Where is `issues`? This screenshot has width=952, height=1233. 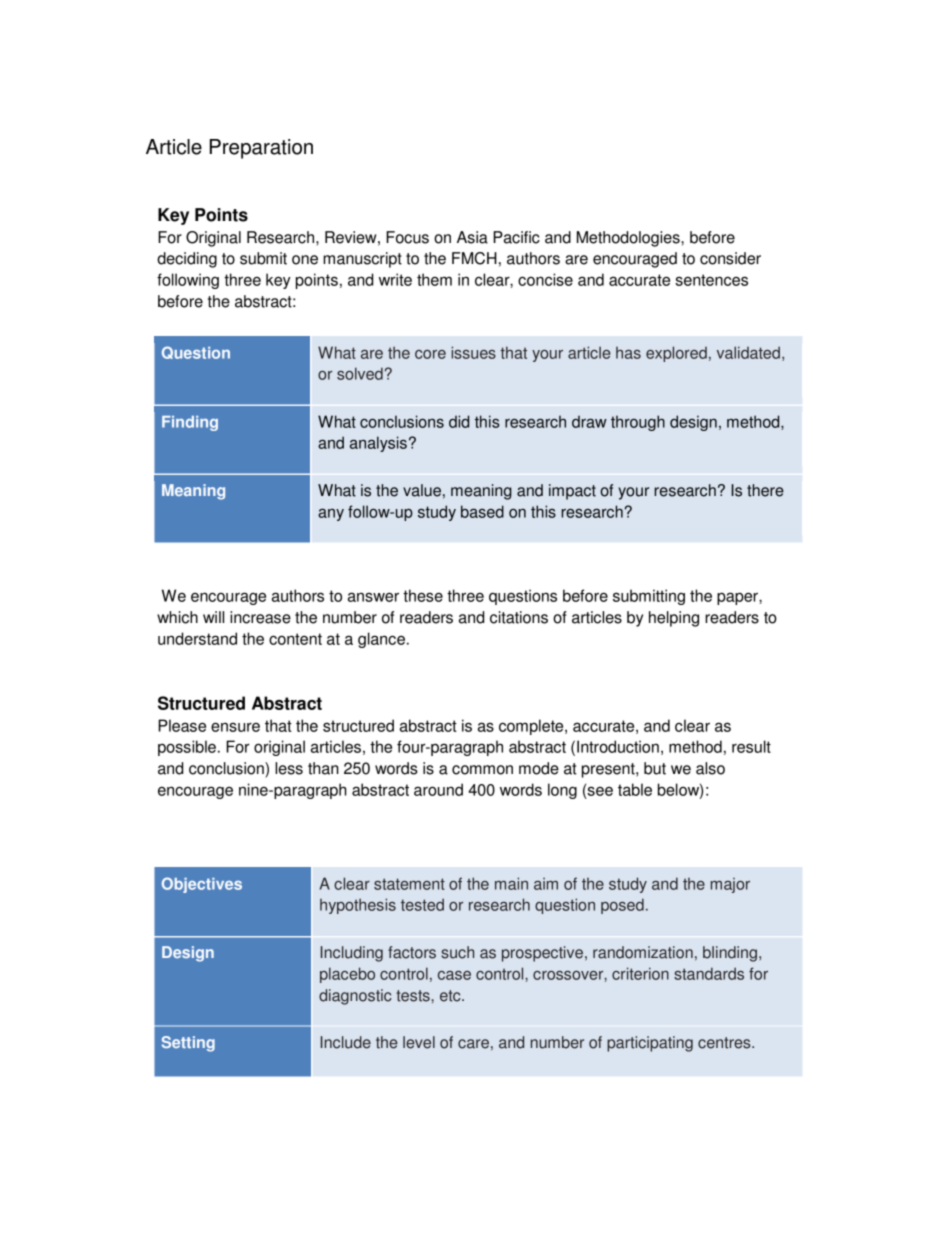 issues is located at coordinates (473, 352).
